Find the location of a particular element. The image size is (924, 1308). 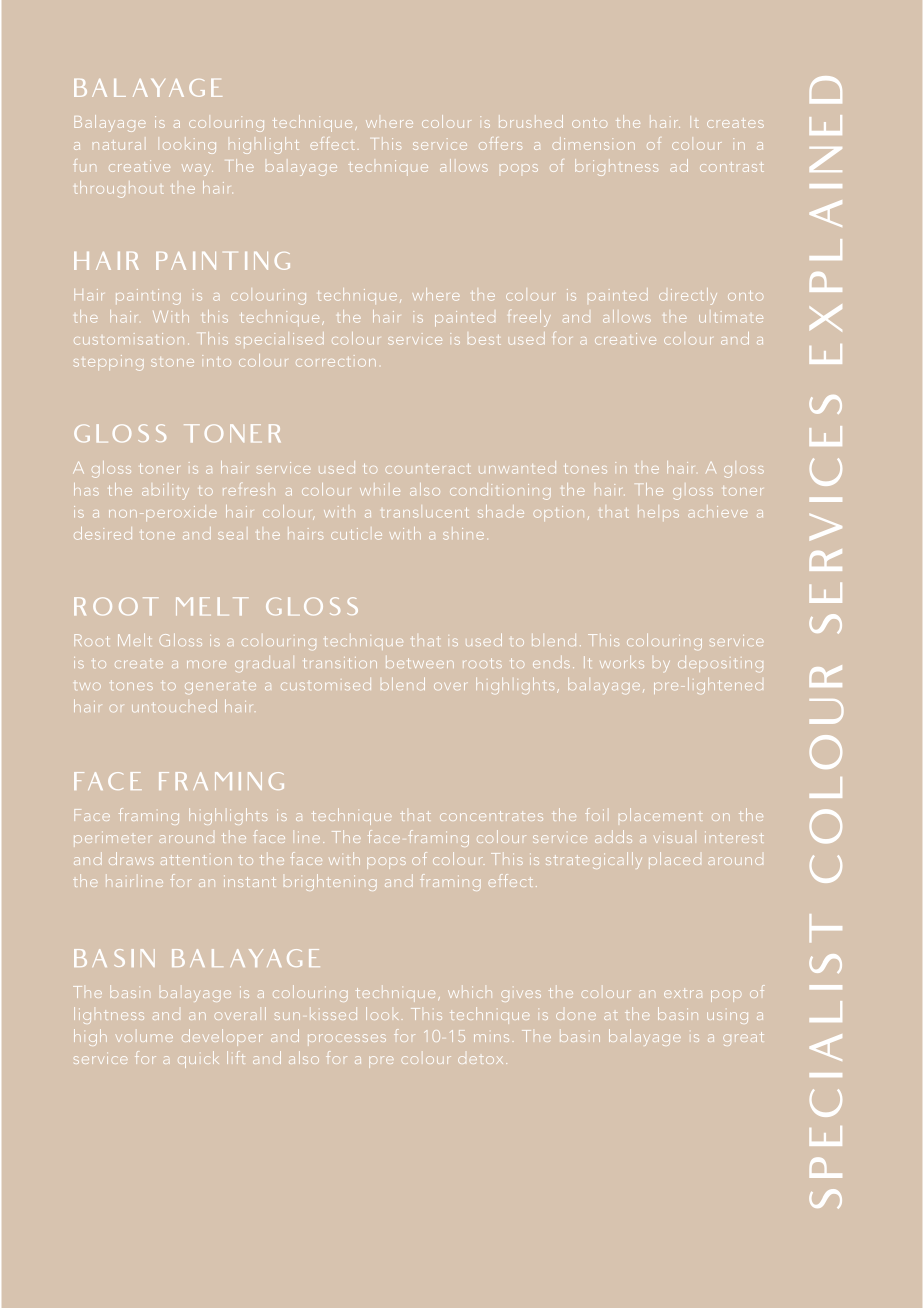

brightness is located at coordinates (616, 167).
